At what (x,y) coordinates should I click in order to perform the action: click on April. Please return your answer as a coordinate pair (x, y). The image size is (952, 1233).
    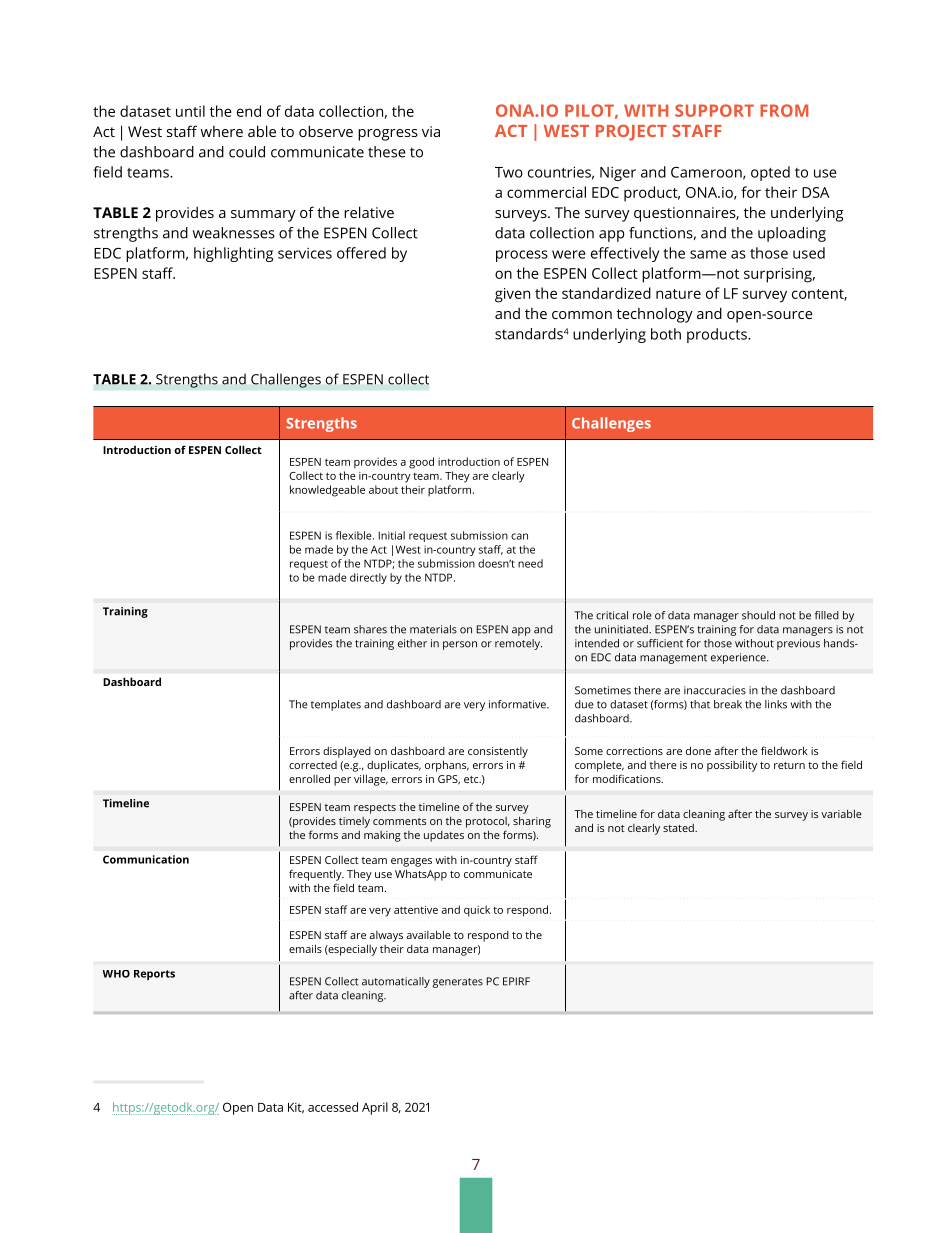
    Looking at the image, I should click on (375, 1108).
